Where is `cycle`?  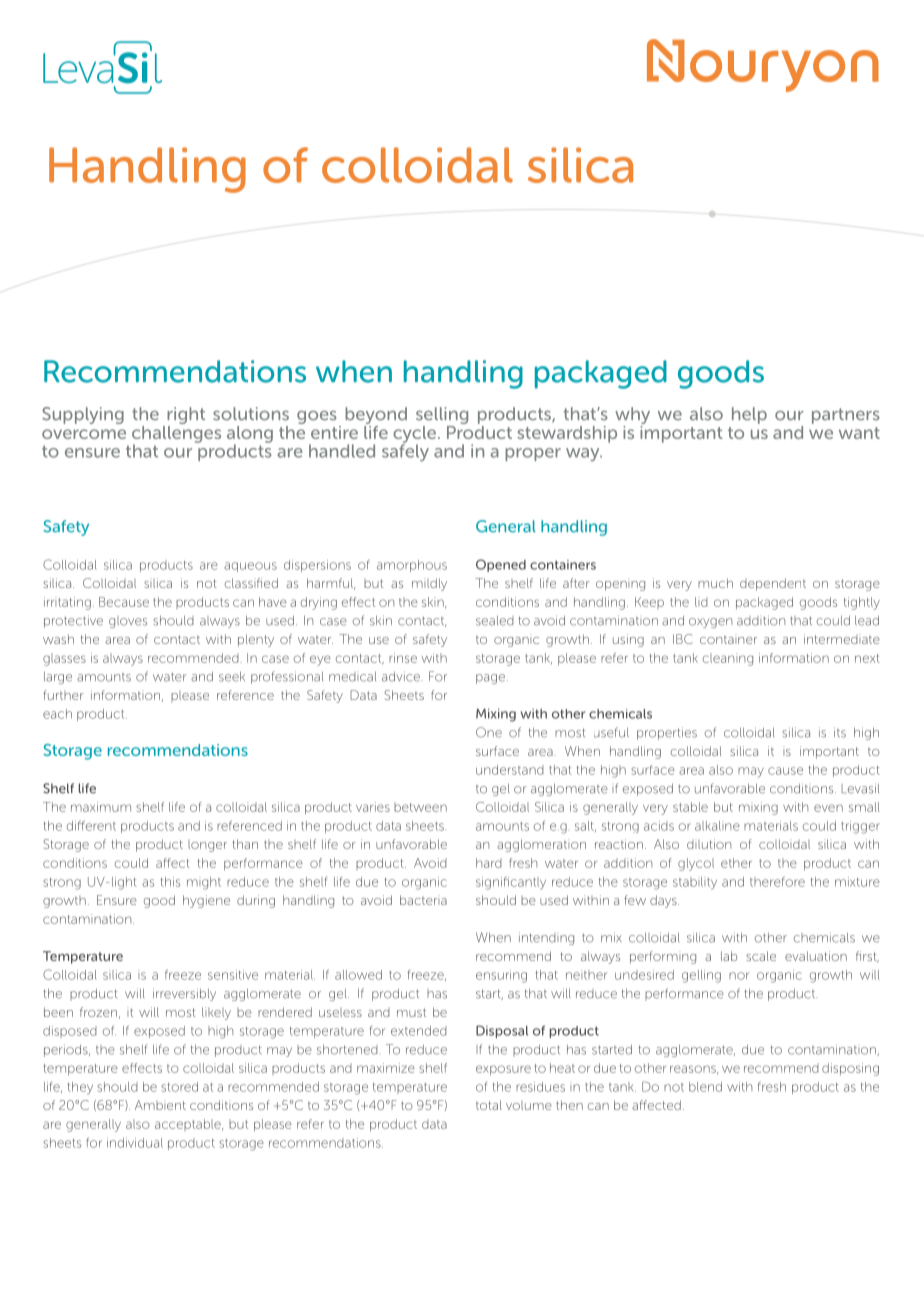
cycle is located at coordinates (416, 435).
